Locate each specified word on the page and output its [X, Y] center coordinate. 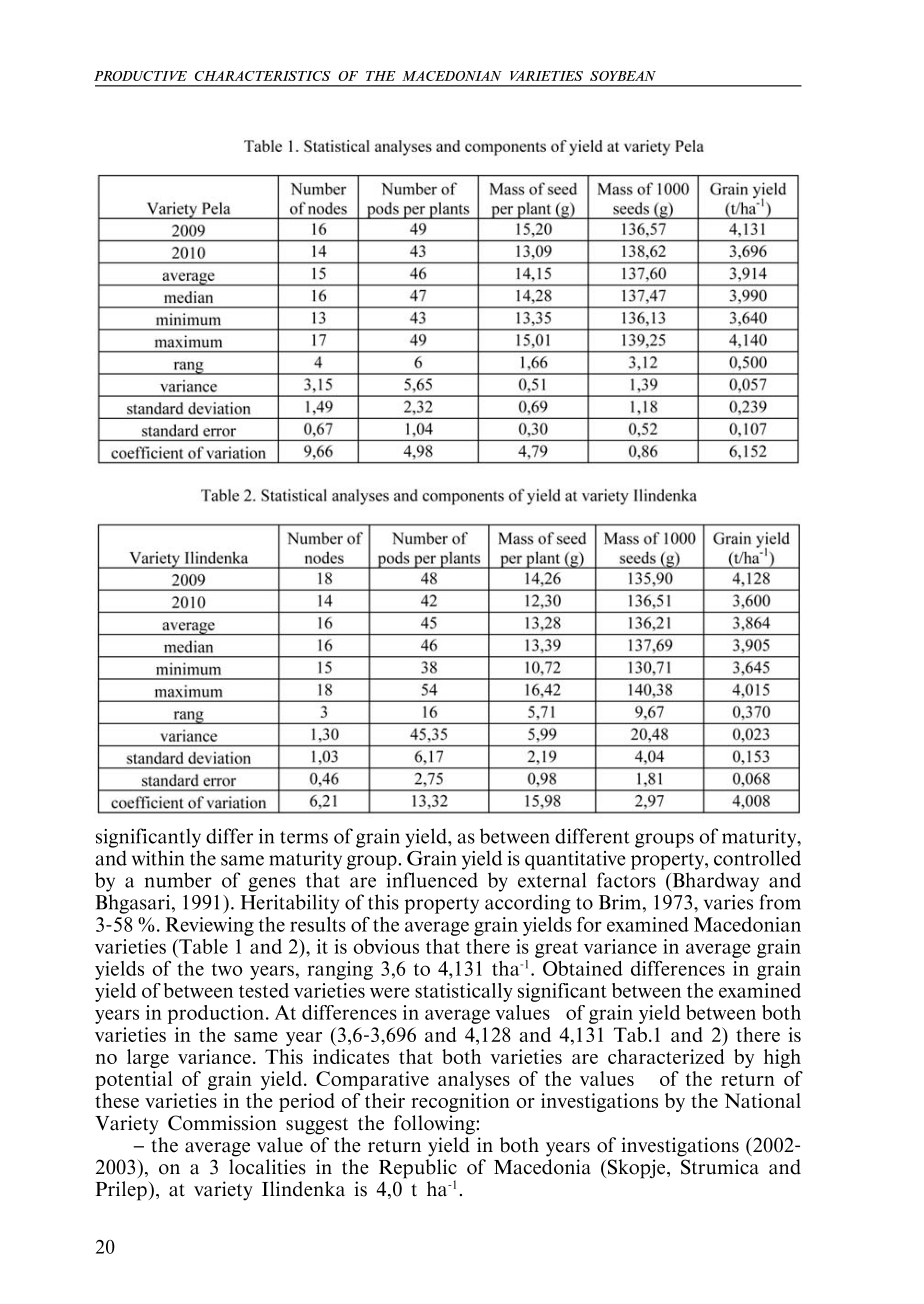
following [435, 1125]
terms [304, 837]
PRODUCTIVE [140, 76]
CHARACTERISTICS [263, 76]
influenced [432, 880]
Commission [222, 1123]
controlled [757, 858]
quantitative [575, 860]
